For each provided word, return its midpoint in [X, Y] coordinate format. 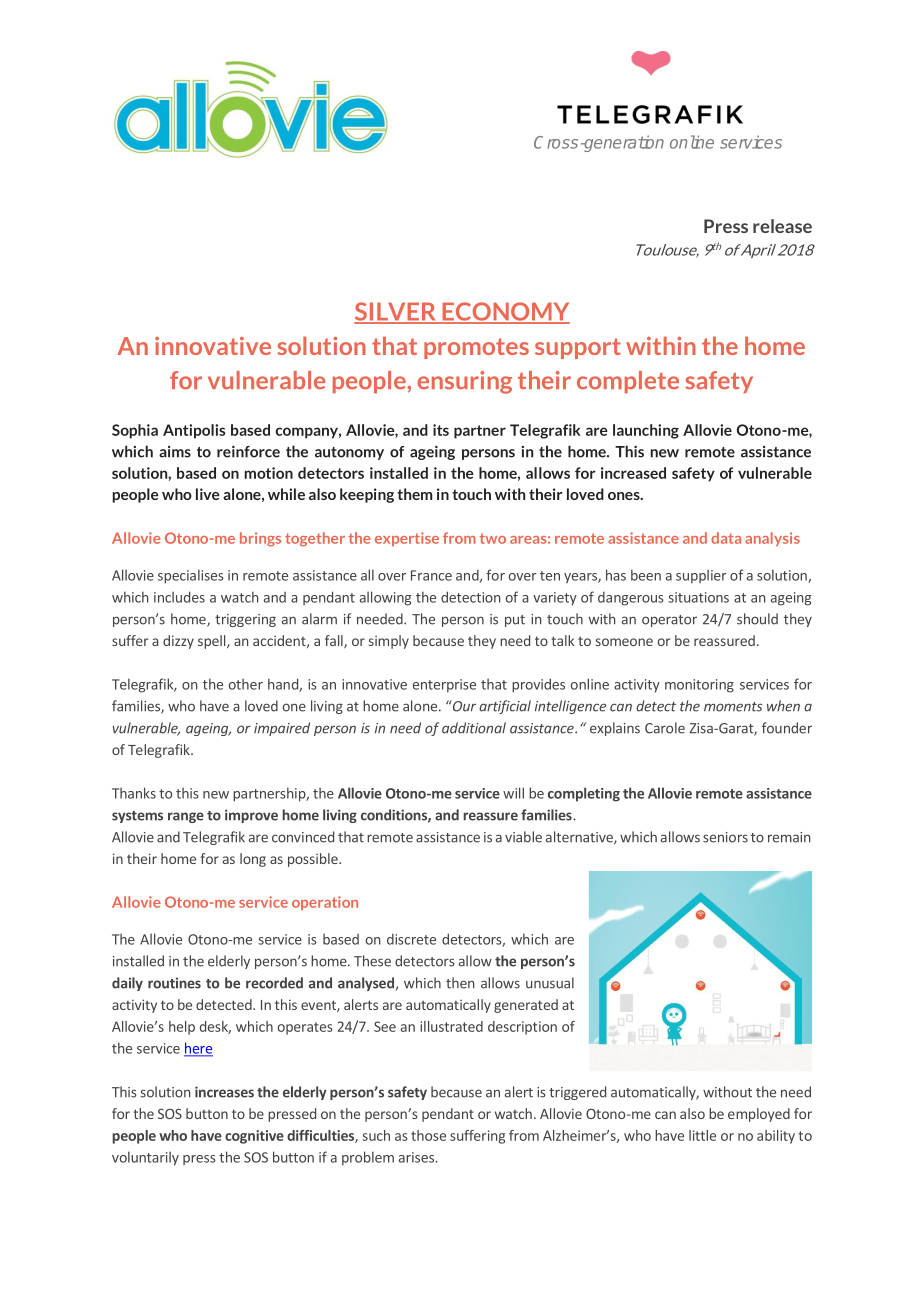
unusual [550, 983]
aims [175, 452]
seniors [725, 837]
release [782, 226]
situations [698, 597]
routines [174, 983]
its [441, 430]
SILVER [396, 312]
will [513, 793]
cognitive [254, 1137]
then [460, 983]
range [186, 817]
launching [646, 431]
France [431, 575]
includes [179, 597]
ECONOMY [505, 312]
